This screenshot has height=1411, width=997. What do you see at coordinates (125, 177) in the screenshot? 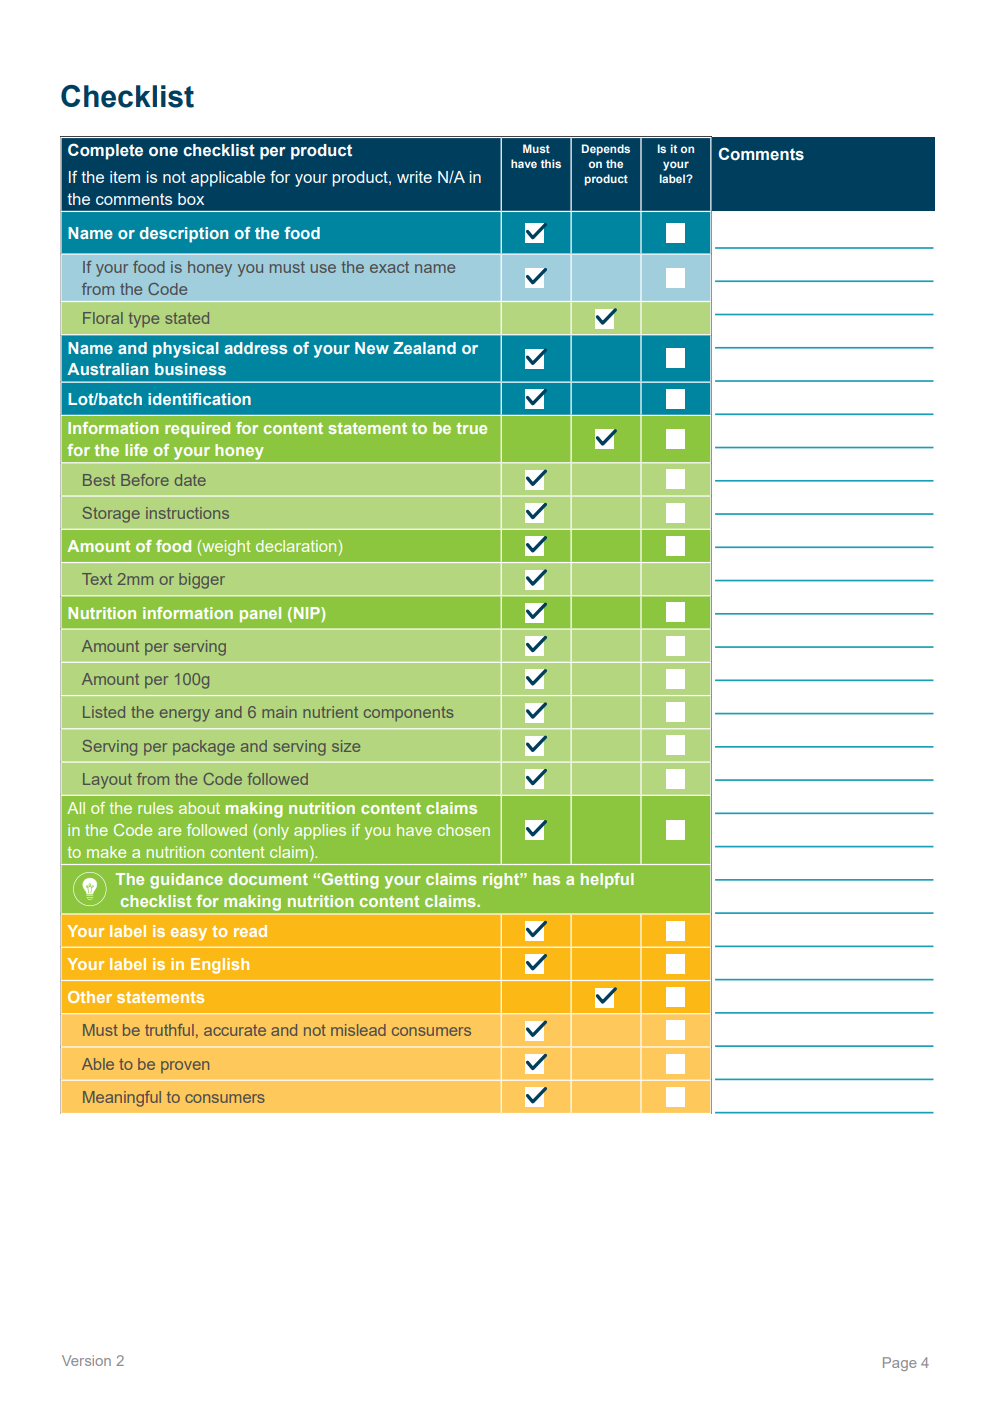
I see `item` at bounding box center [125, 177].
